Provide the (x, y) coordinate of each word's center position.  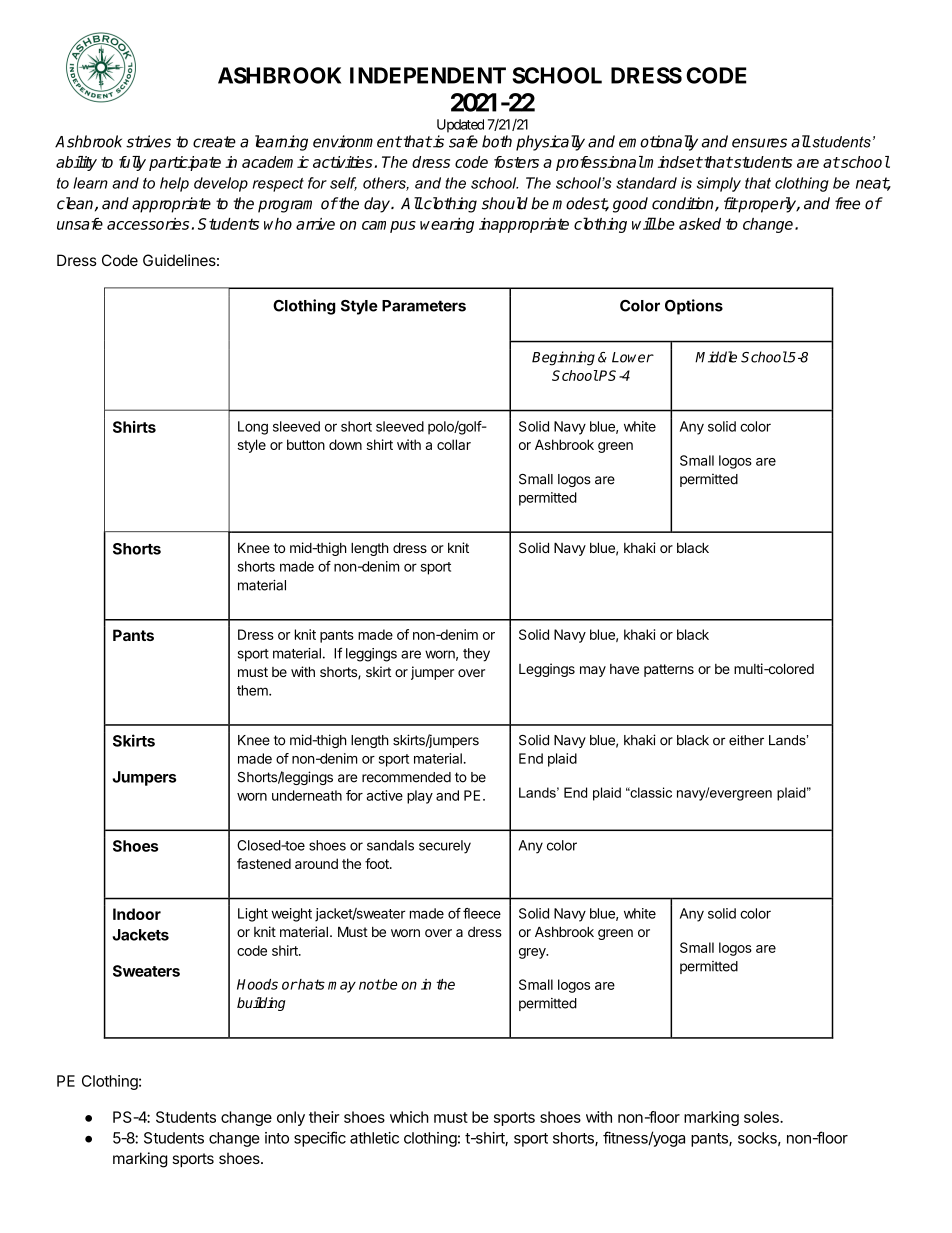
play (420, 797)
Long (253, 428)
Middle (716, 357)
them (253, 690)
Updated (460, 126)
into (277, 1138)
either (746, 740)
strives (148, 141)
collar (454, 444)
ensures (759, 143)
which (409, 1117)
